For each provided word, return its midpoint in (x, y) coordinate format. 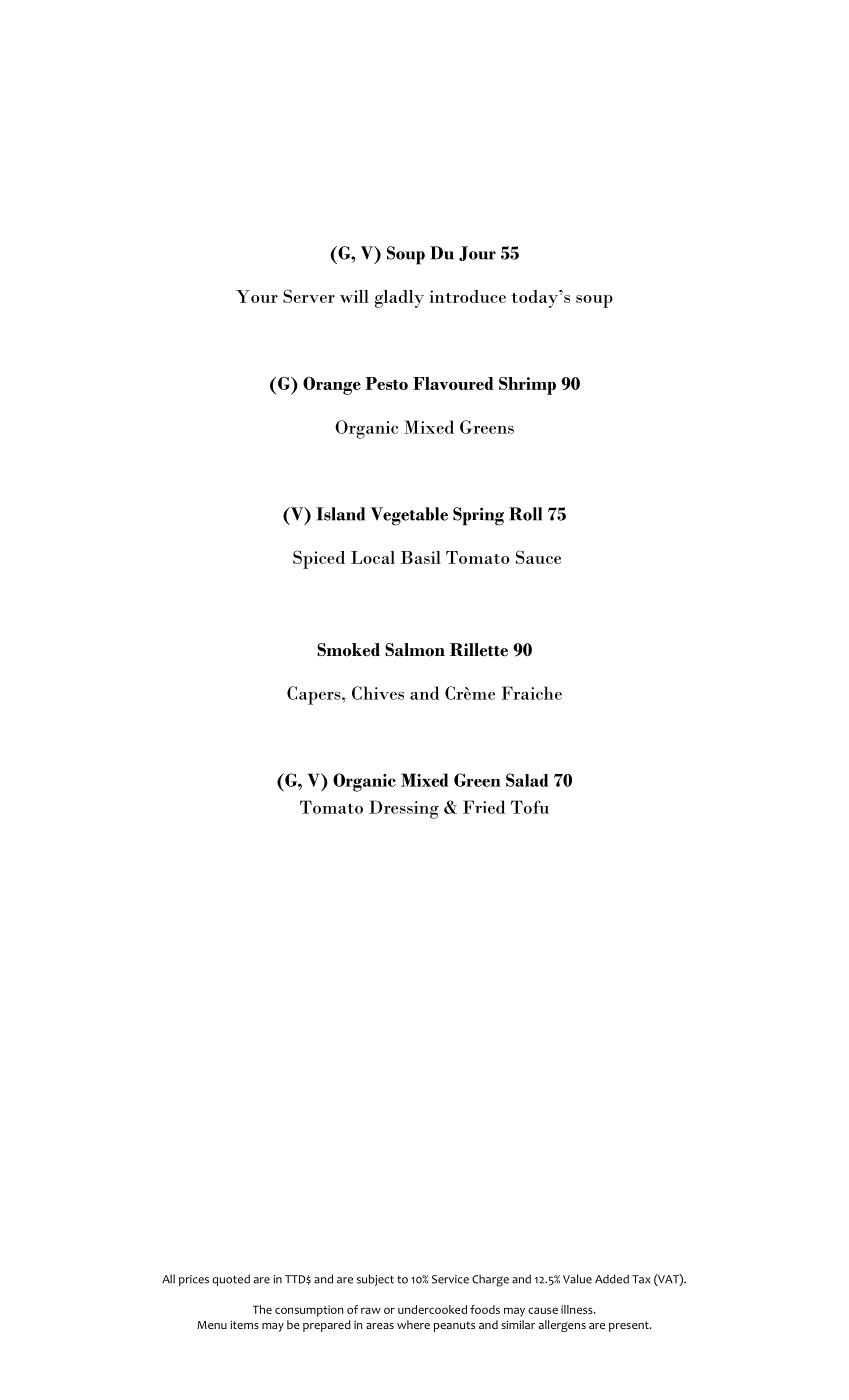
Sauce (538, 557)
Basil (421, 557)
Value (577, 1279)
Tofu (530, 807)
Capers (315, 695)
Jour (477, 253)
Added (612, 1279)
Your (257, 296)
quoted (231, 1280)
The (262, 1309)
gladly (399, 299)
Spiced (319, 559)
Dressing (404, 809)
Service (450, 1279)
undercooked (432, 1309)
